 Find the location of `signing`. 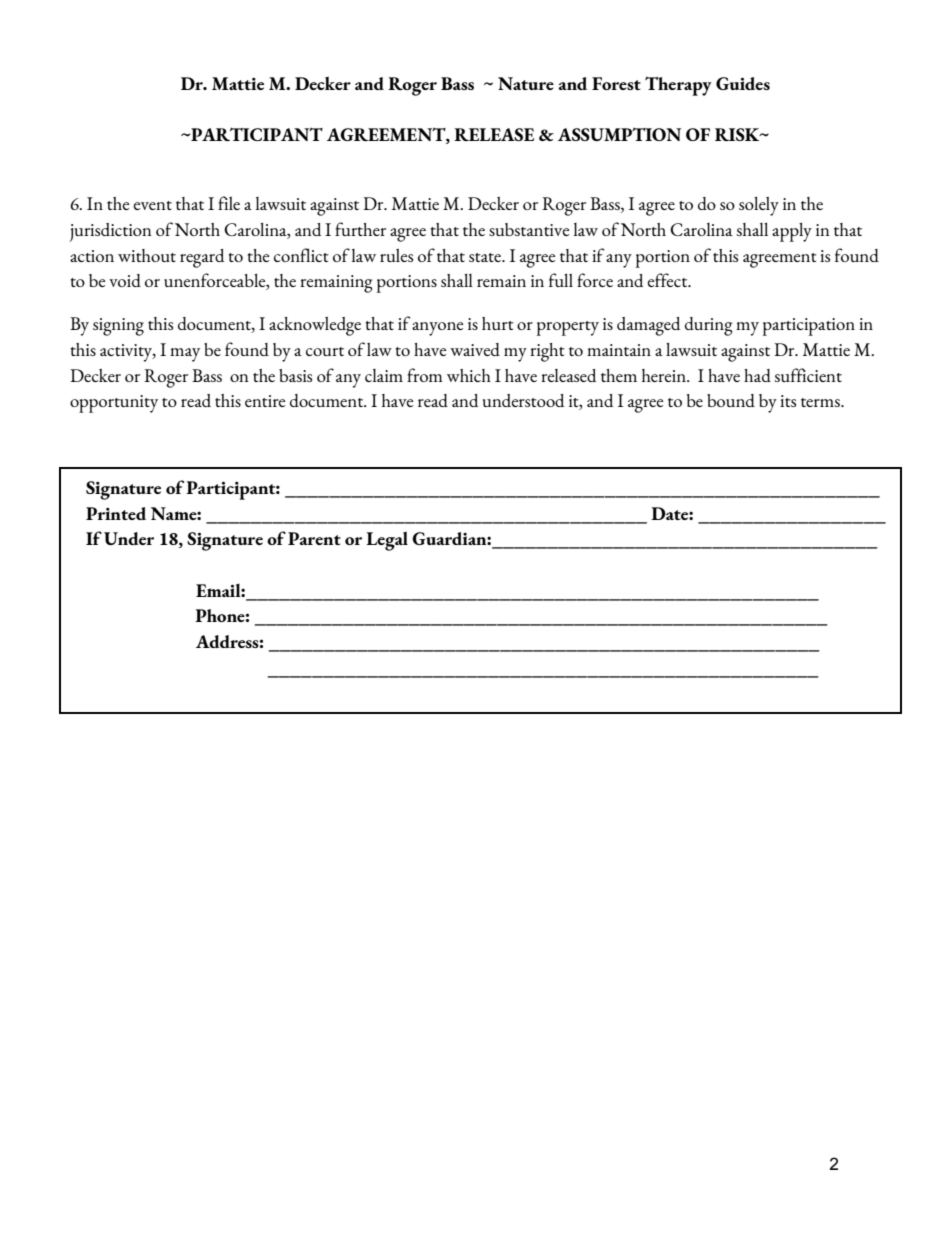

signing is located at coordinates (118, 327).
